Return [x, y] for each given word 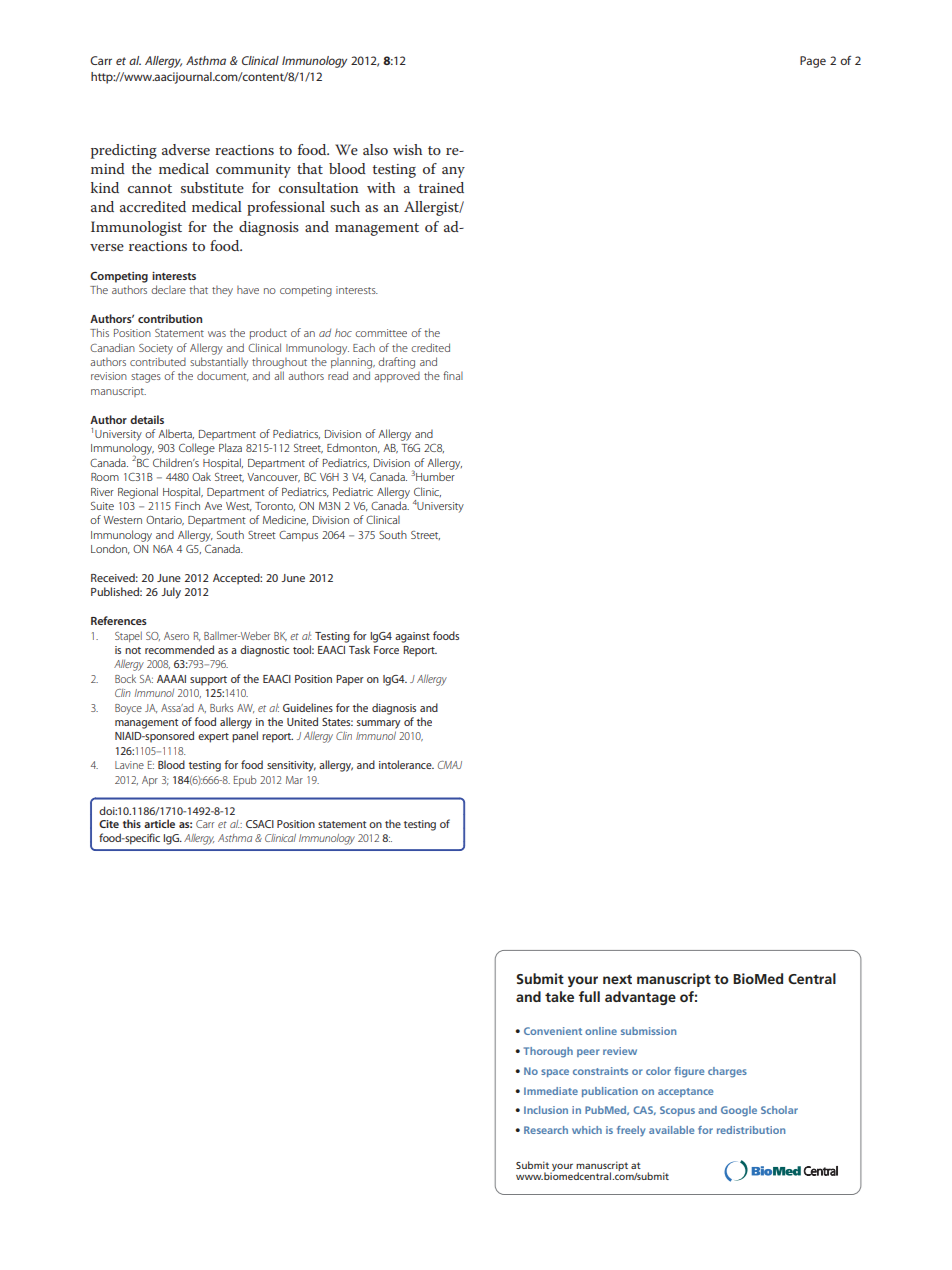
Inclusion [546, 1110]
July [171, 593]
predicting [124, 151]
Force [386, 650]
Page [813, 62]
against [412, 637]
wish [407, 149]
